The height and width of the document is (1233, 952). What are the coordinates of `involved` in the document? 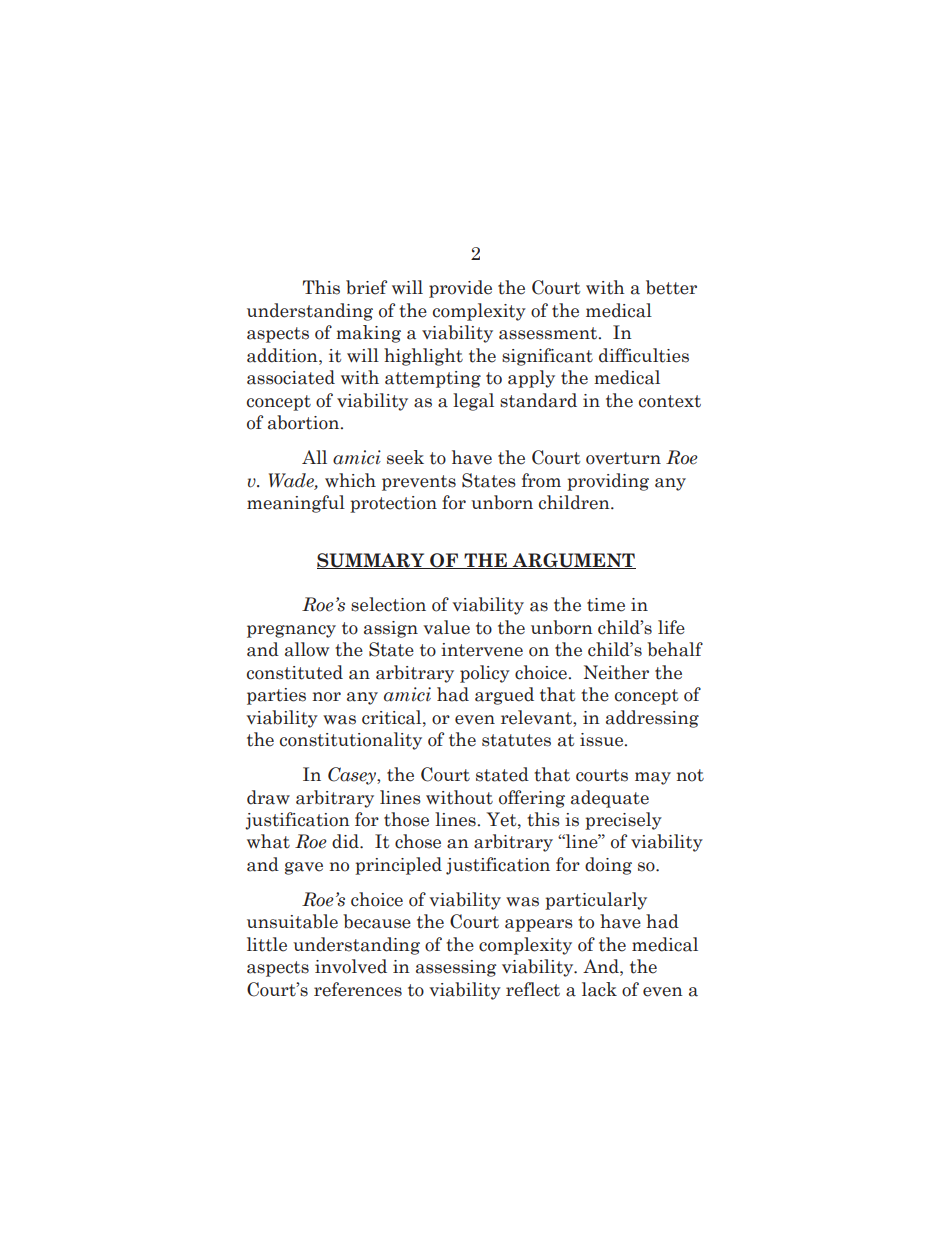 It's located at (351, 966).
